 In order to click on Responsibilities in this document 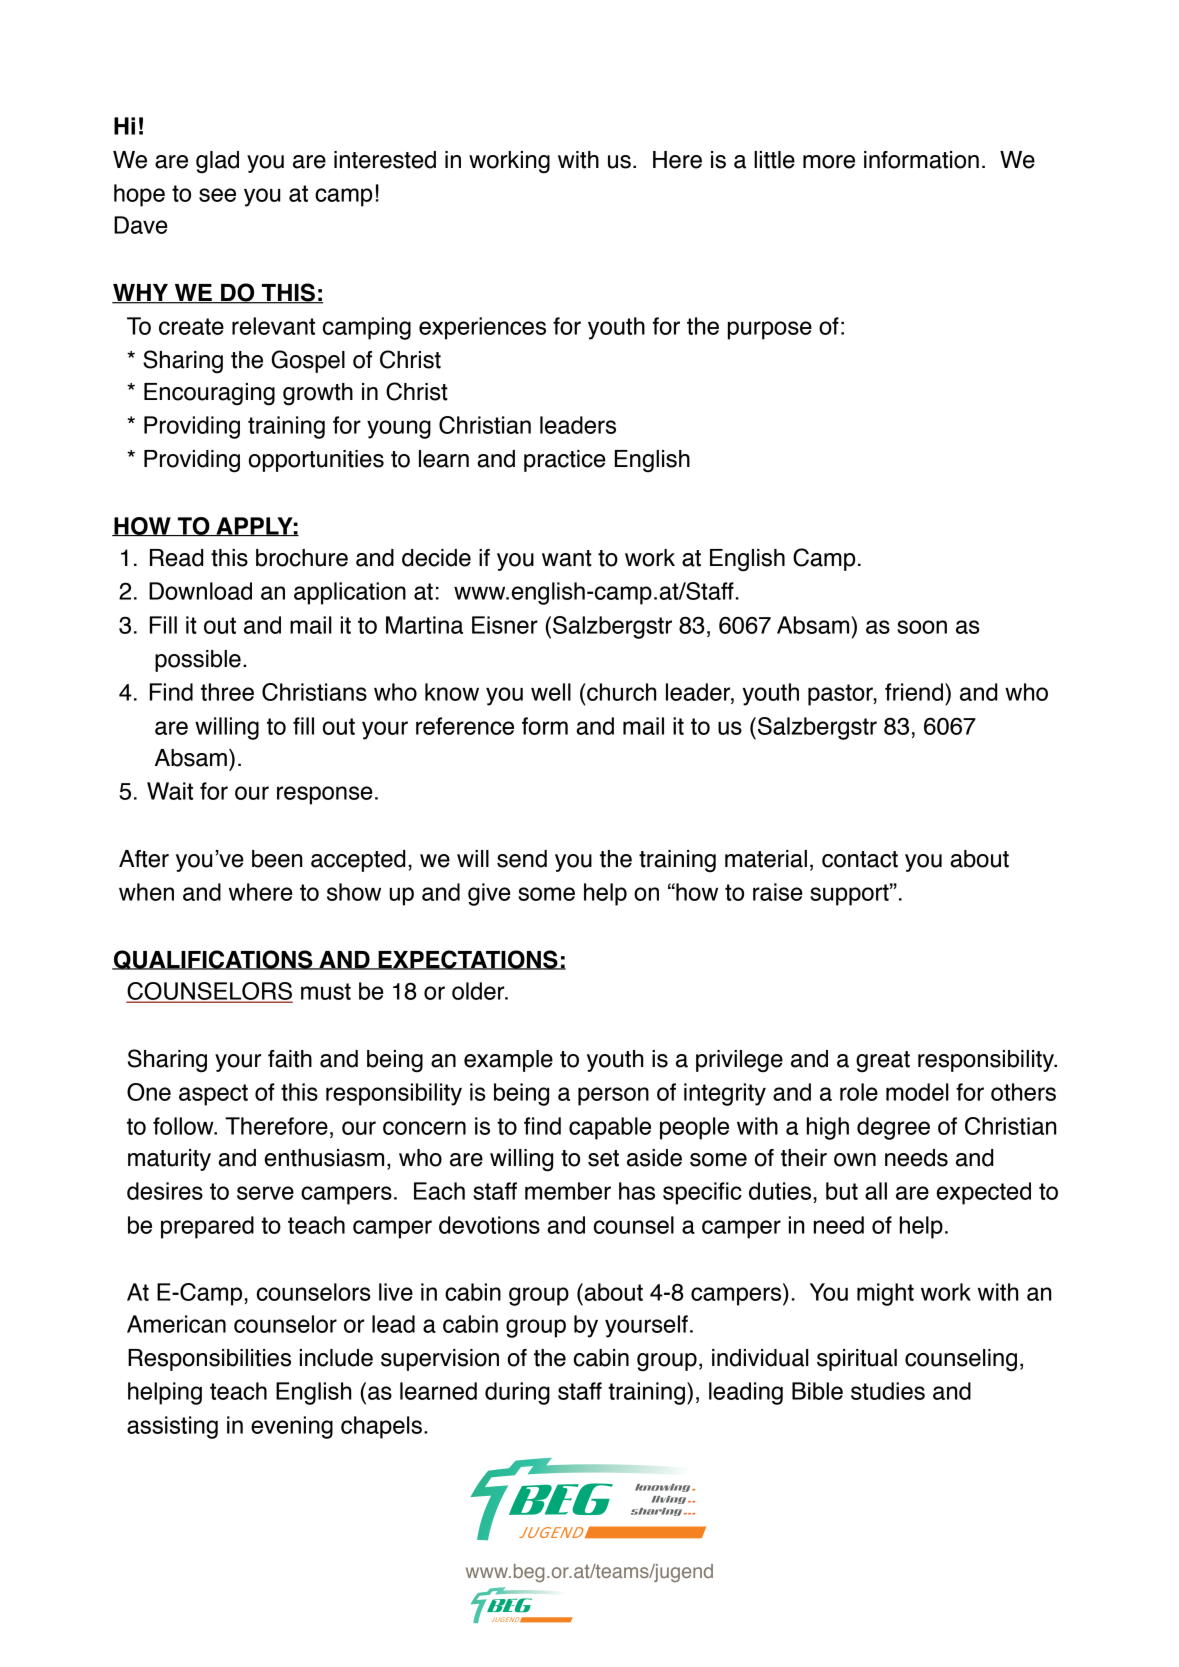, I will do `click(209, 1360)`.
